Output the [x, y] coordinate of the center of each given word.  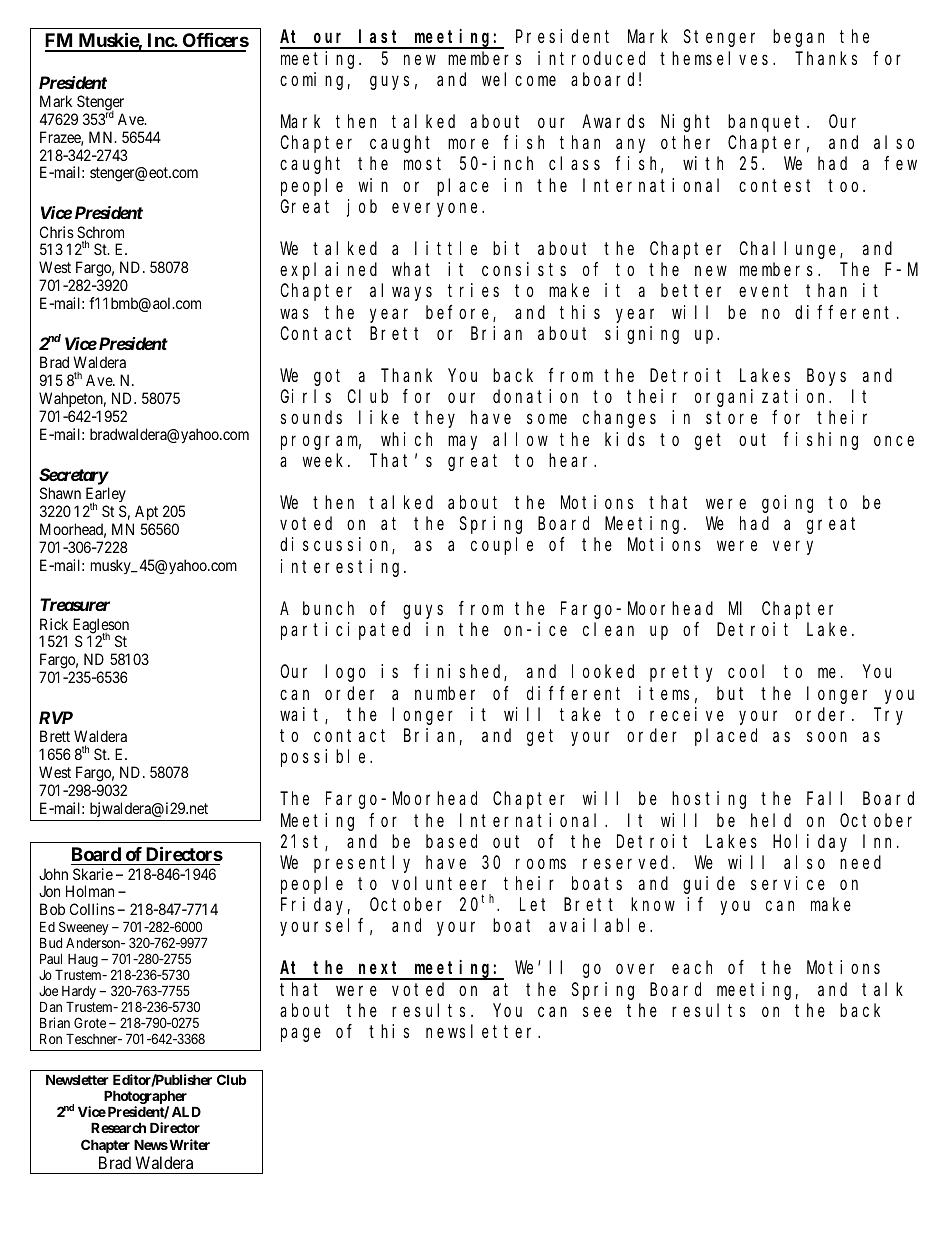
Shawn [60, 493]
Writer [188, 1144]
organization [763, 398]
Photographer [145, 1098]
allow [520, 439]
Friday [315, 906]
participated [345, 631]
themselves [717, 58]
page [301, 1035]
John [53, 874]
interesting [343, 568]
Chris [57, 232]
